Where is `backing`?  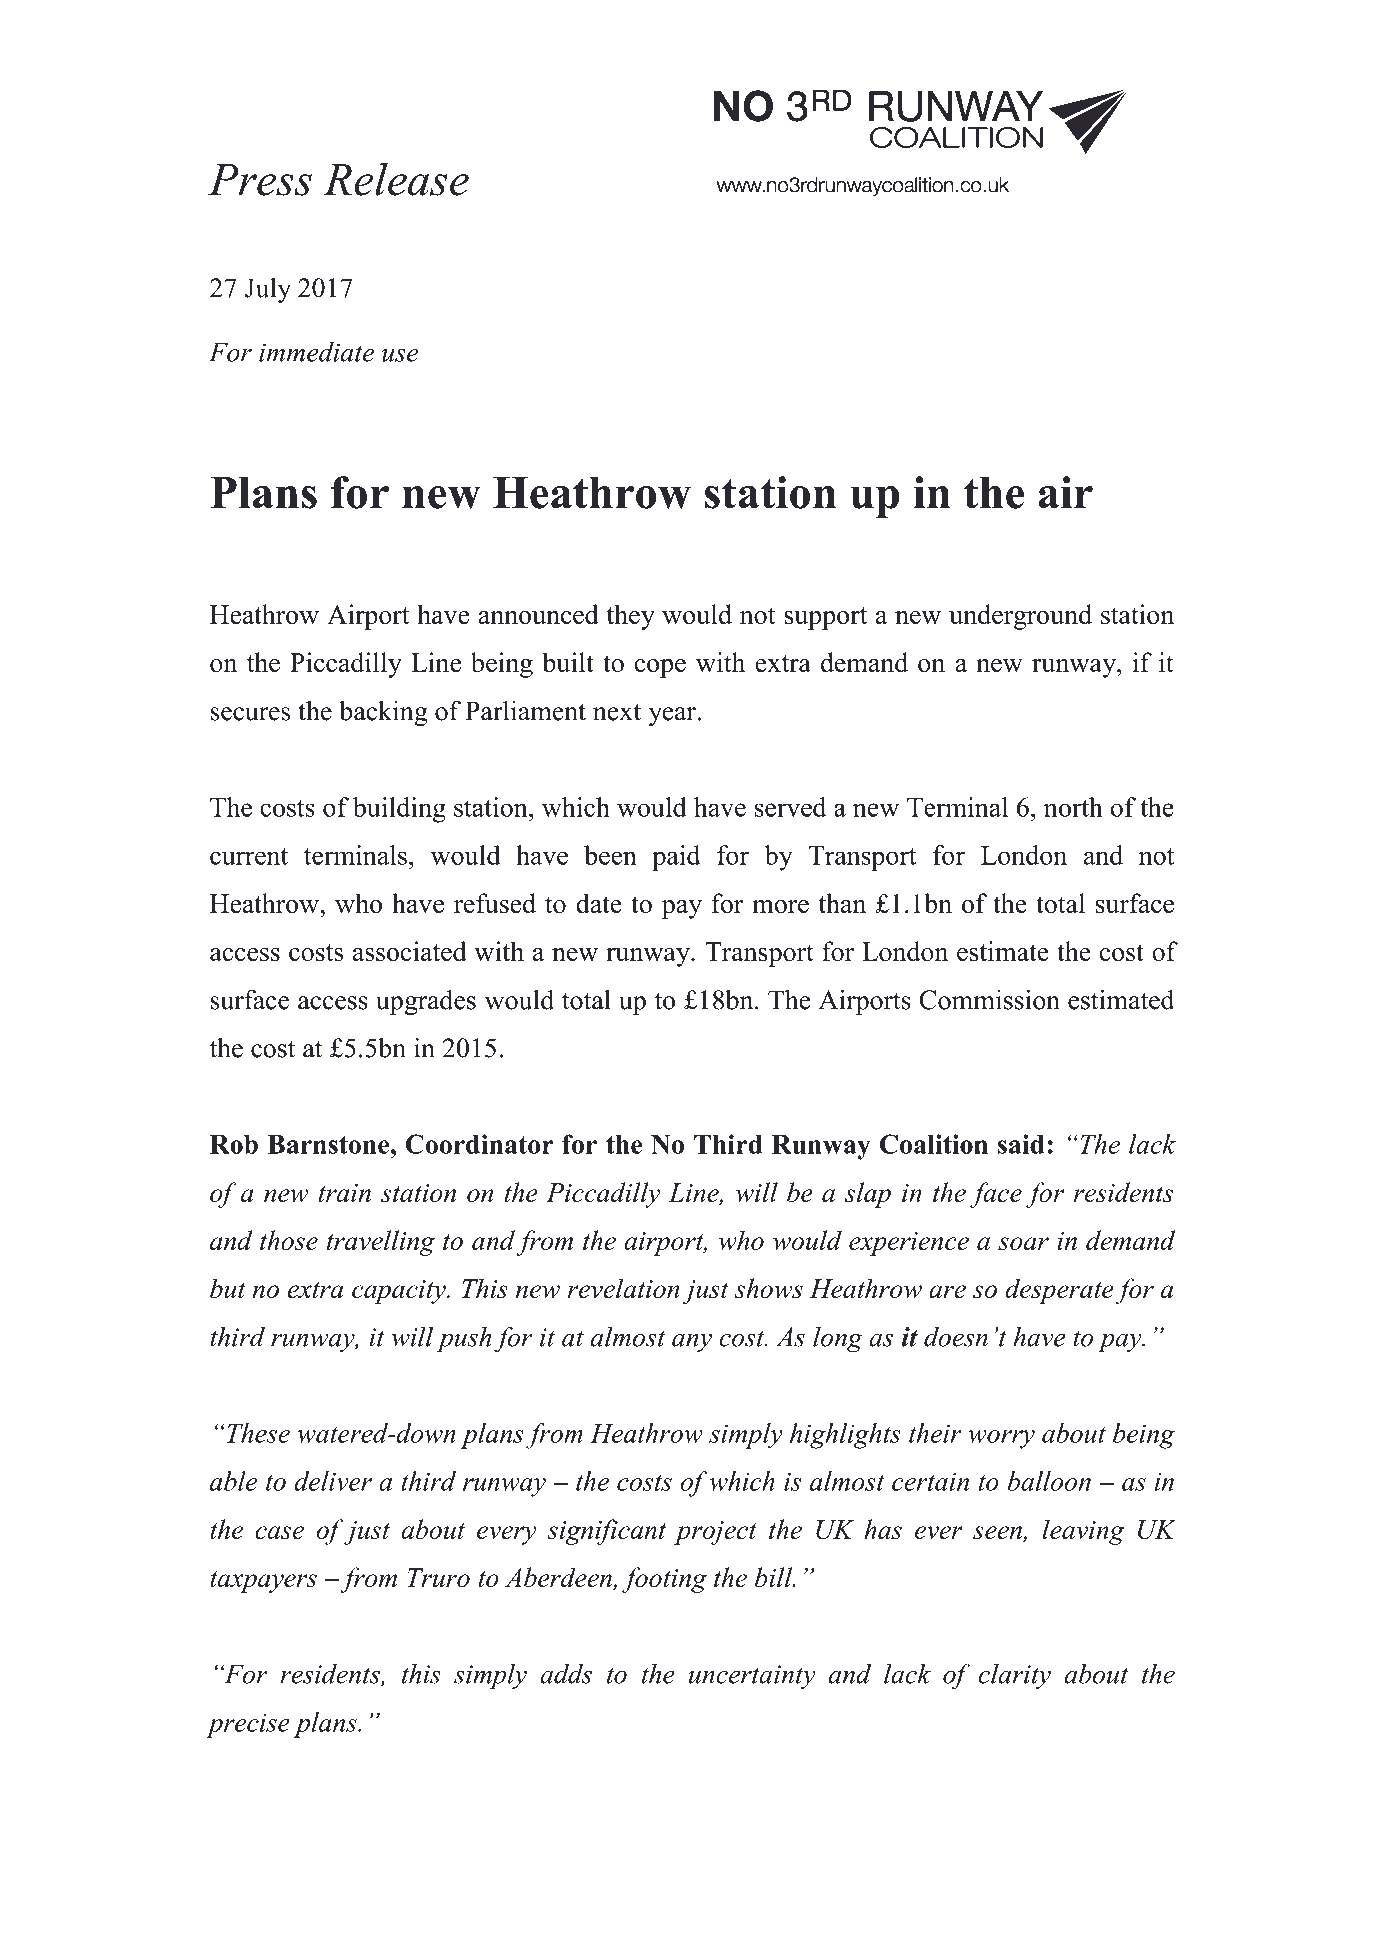
backing is located at coordinates (383, 713).
